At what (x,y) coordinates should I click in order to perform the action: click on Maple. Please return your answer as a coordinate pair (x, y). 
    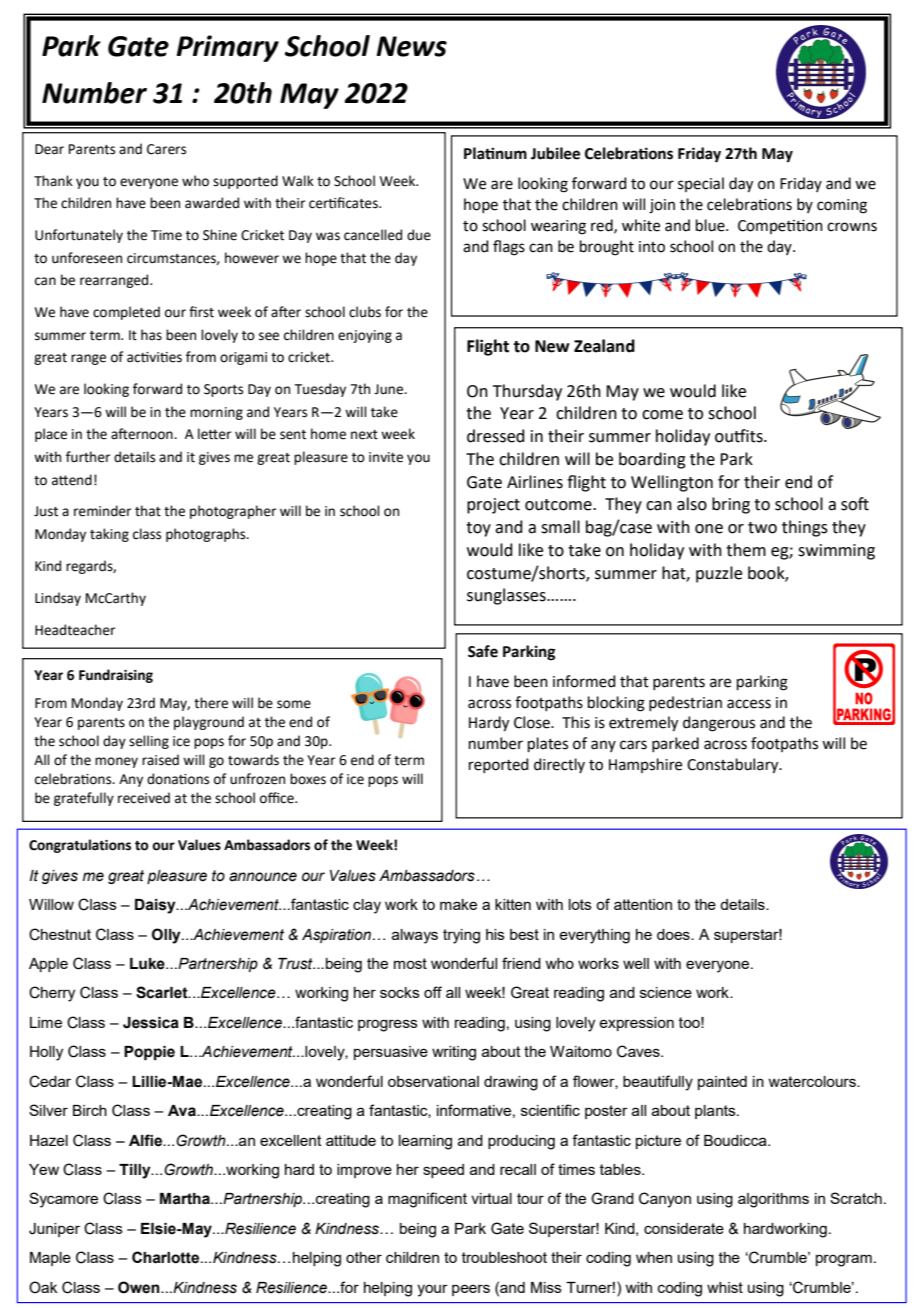
    Looking at the image, I should click on (50, 1259).
